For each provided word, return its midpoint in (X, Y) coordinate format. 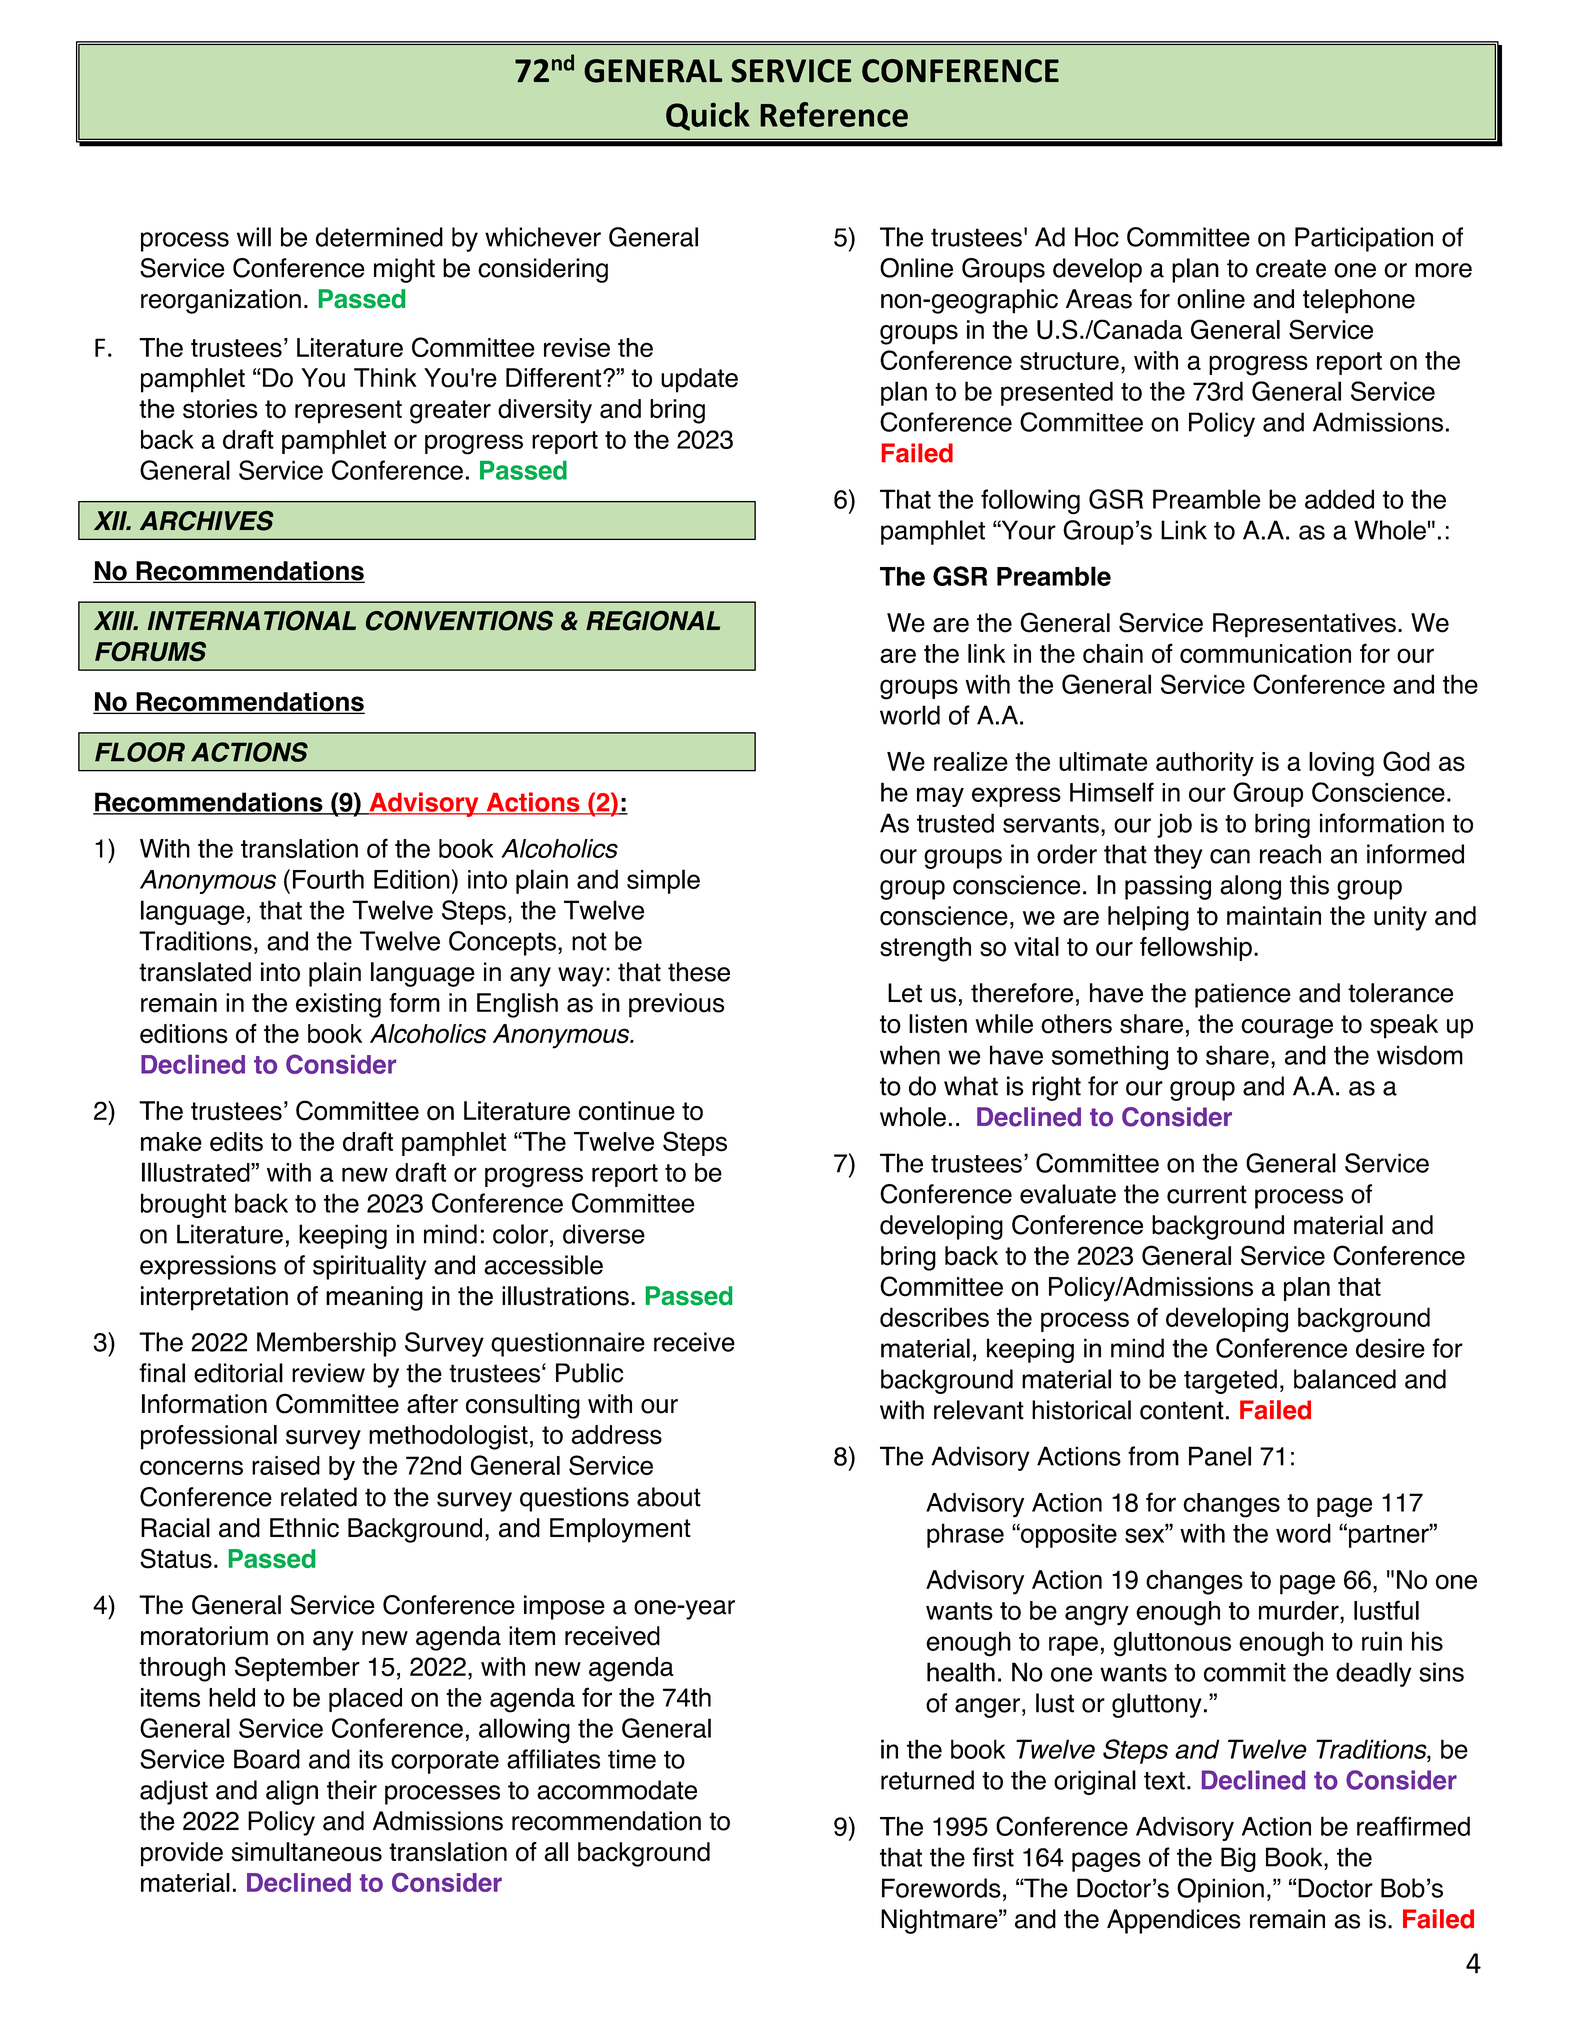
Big (1238, 1859)
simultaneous (307, 1852)
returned (927, 1780)
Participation (1364, 239)
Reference (834, 114)
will (254, 237)
